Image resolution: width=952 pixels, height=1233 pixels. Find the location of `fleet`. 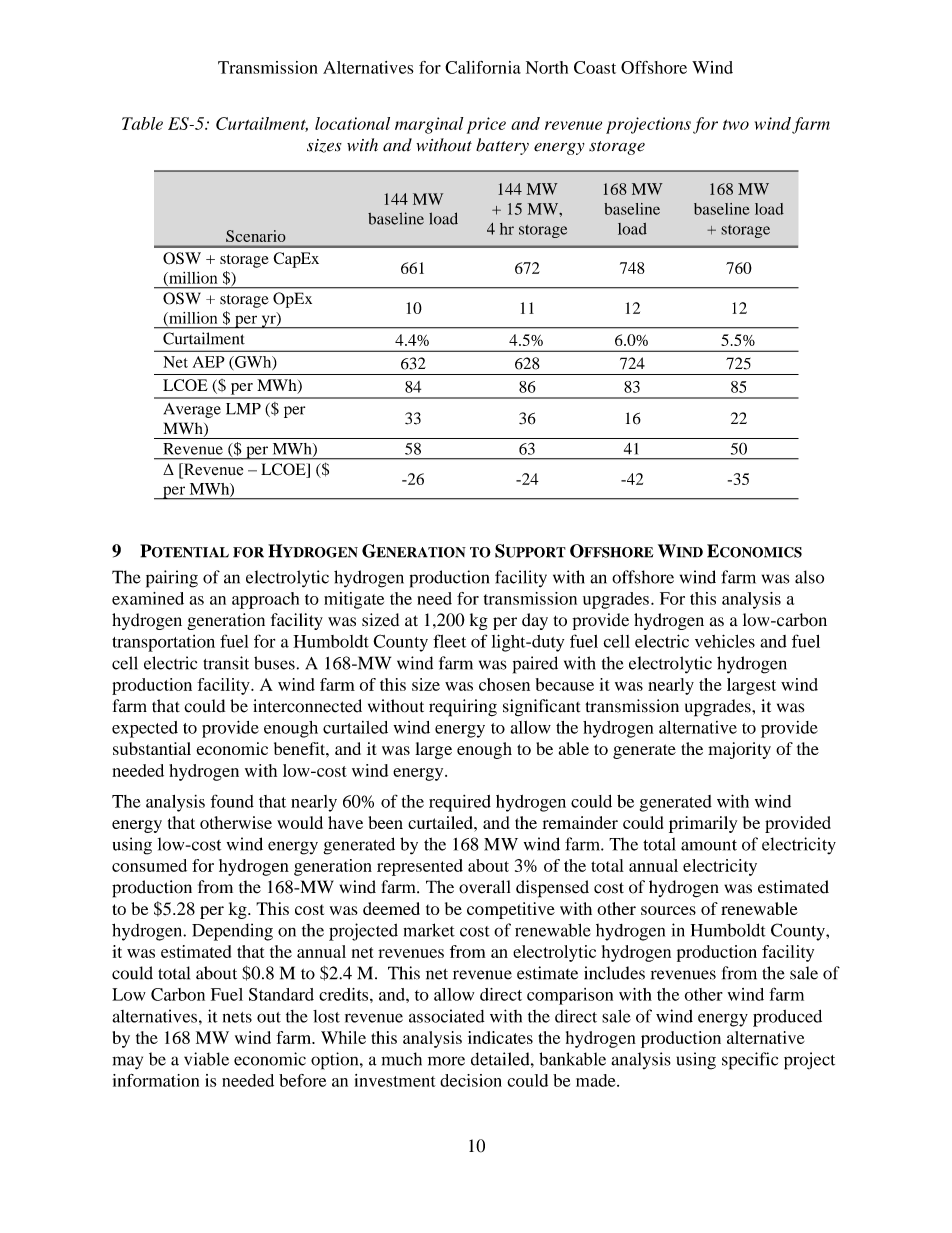

fleet is located at coordinates (449, 641).
